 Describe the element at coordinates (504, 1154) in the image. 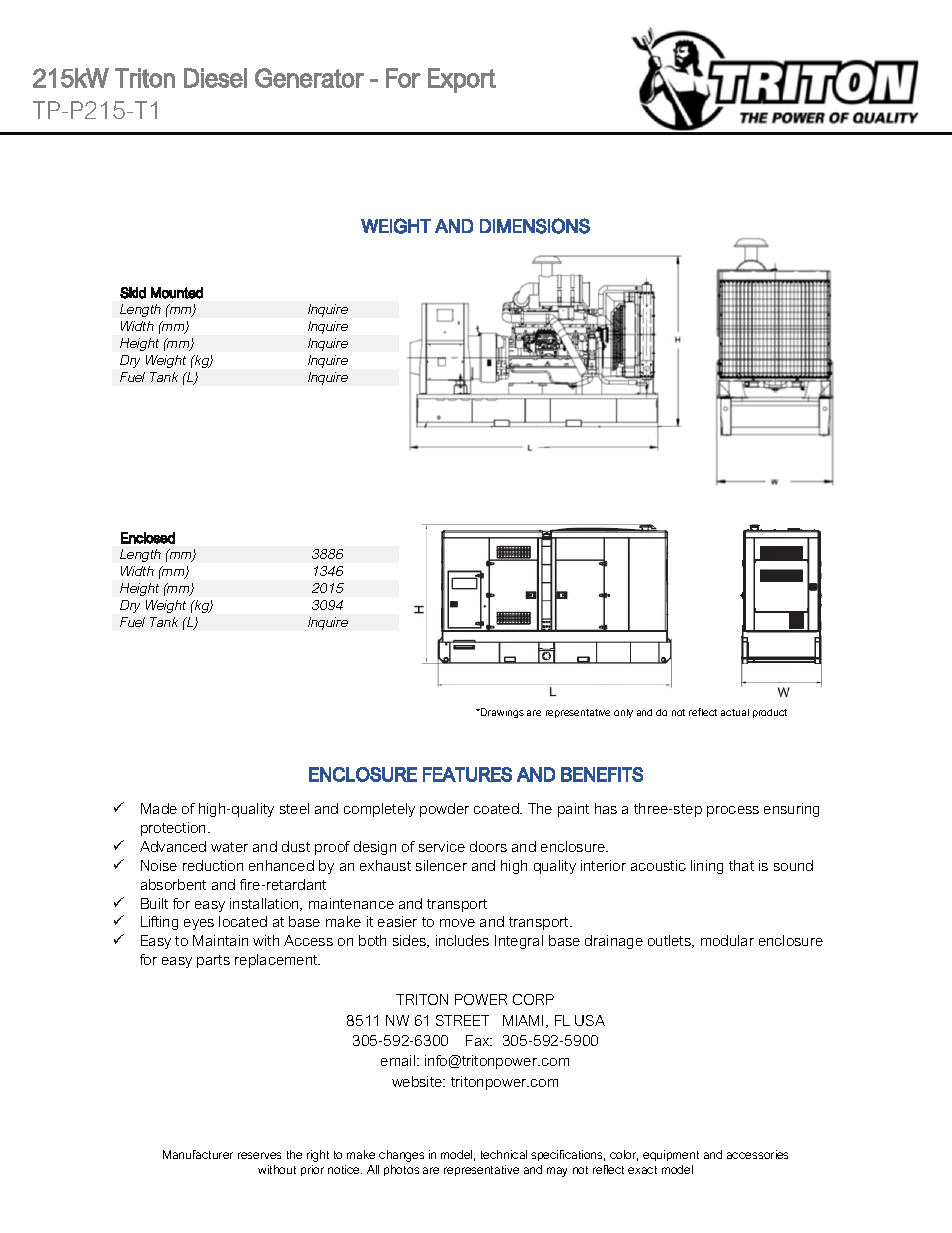

I see `technical` at that location.
